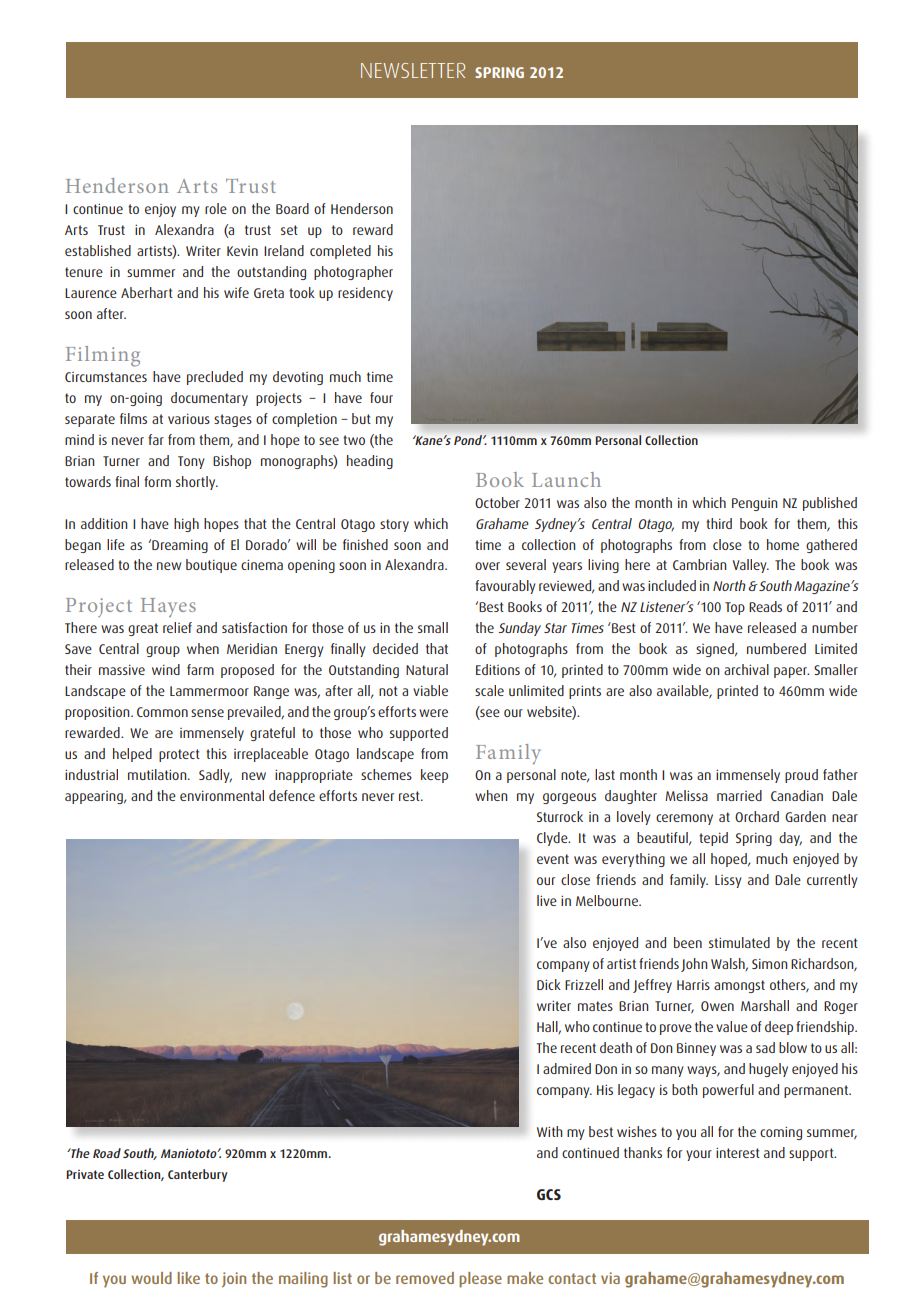  I want to click on married, so click(739, 795).
